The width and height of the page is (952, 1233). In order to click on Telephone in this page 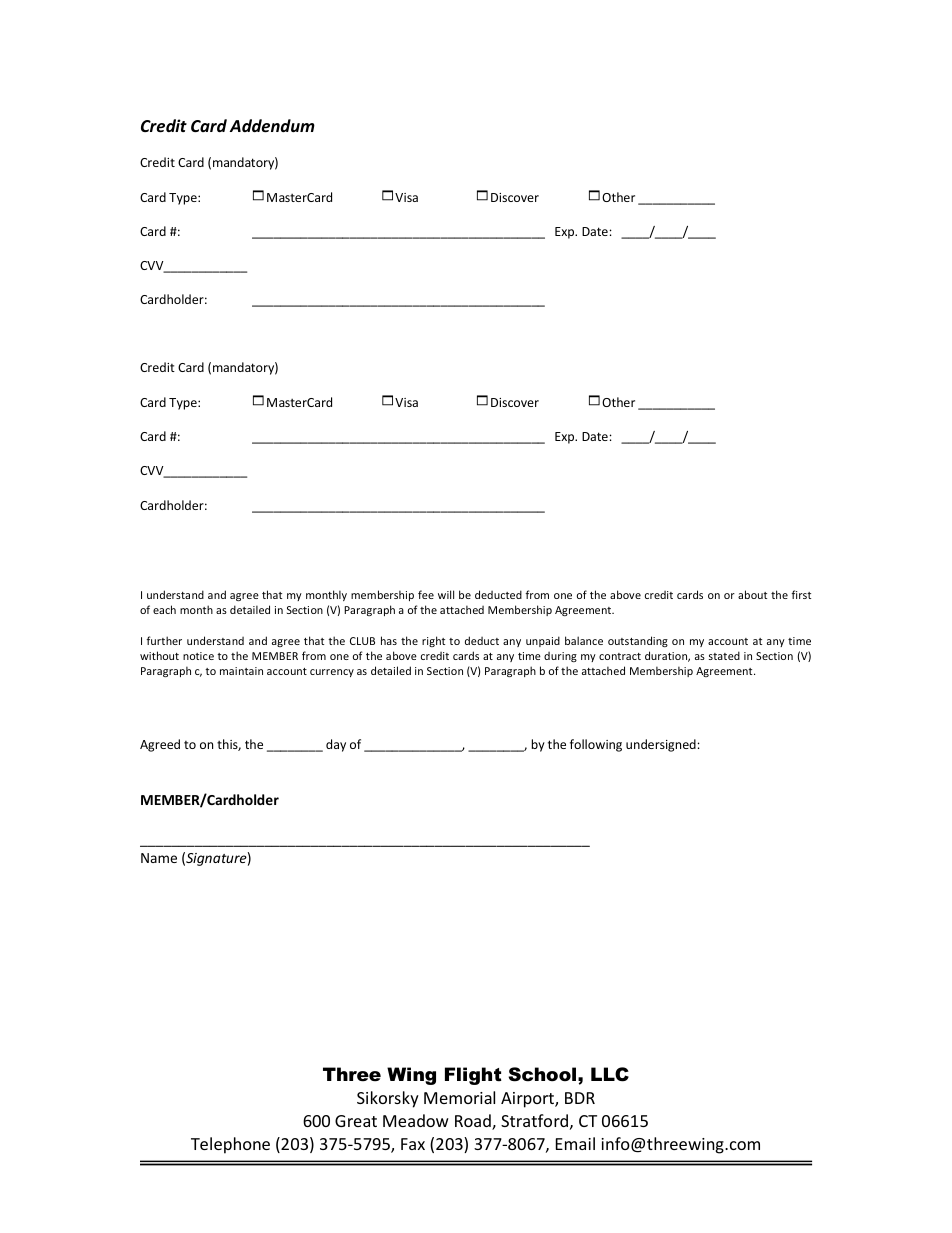, I will do `click(230, 1145)`.
